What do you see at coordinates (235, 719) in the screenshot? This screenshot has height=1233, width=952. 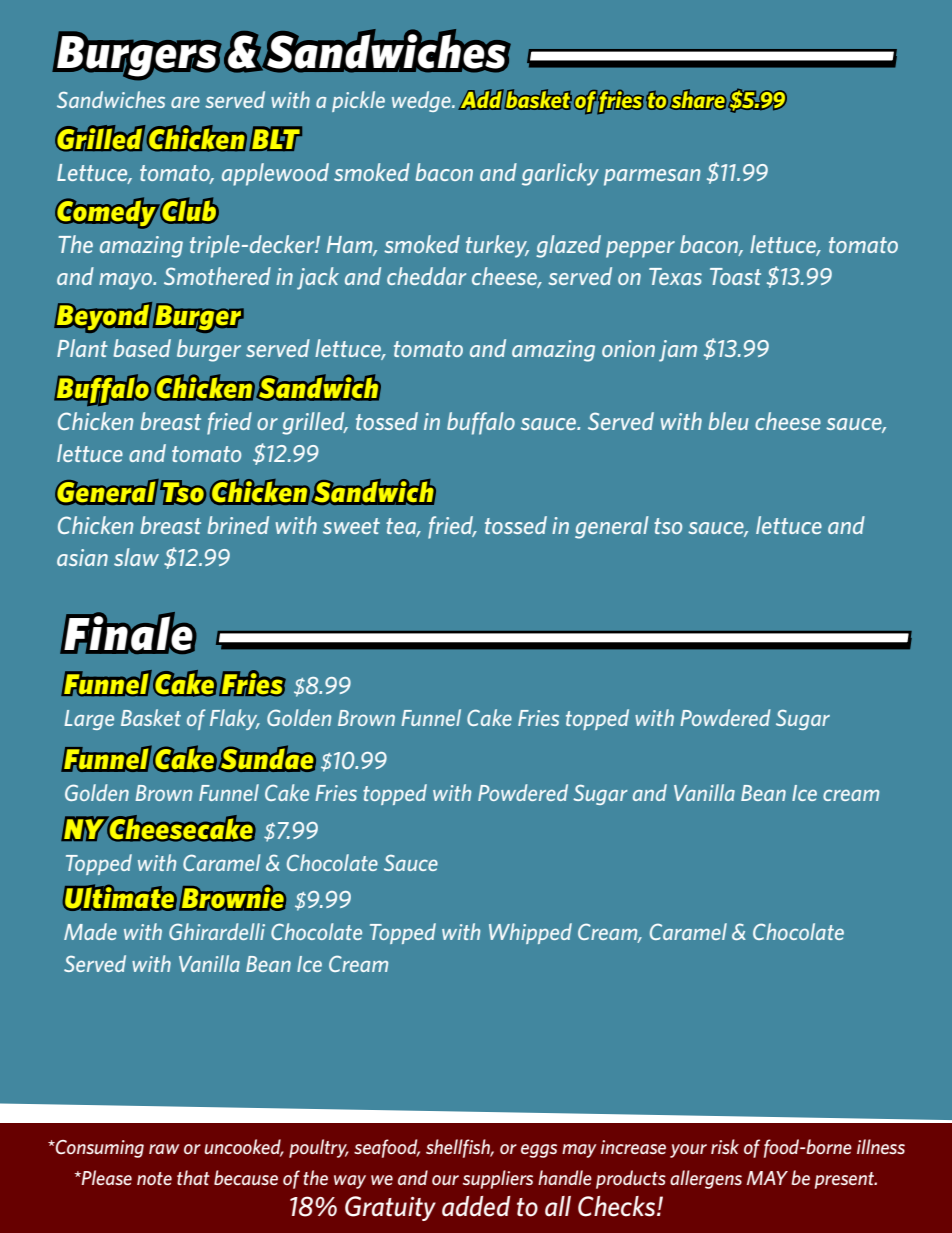 I see `Flaky` at bounding box center [235, 719].
